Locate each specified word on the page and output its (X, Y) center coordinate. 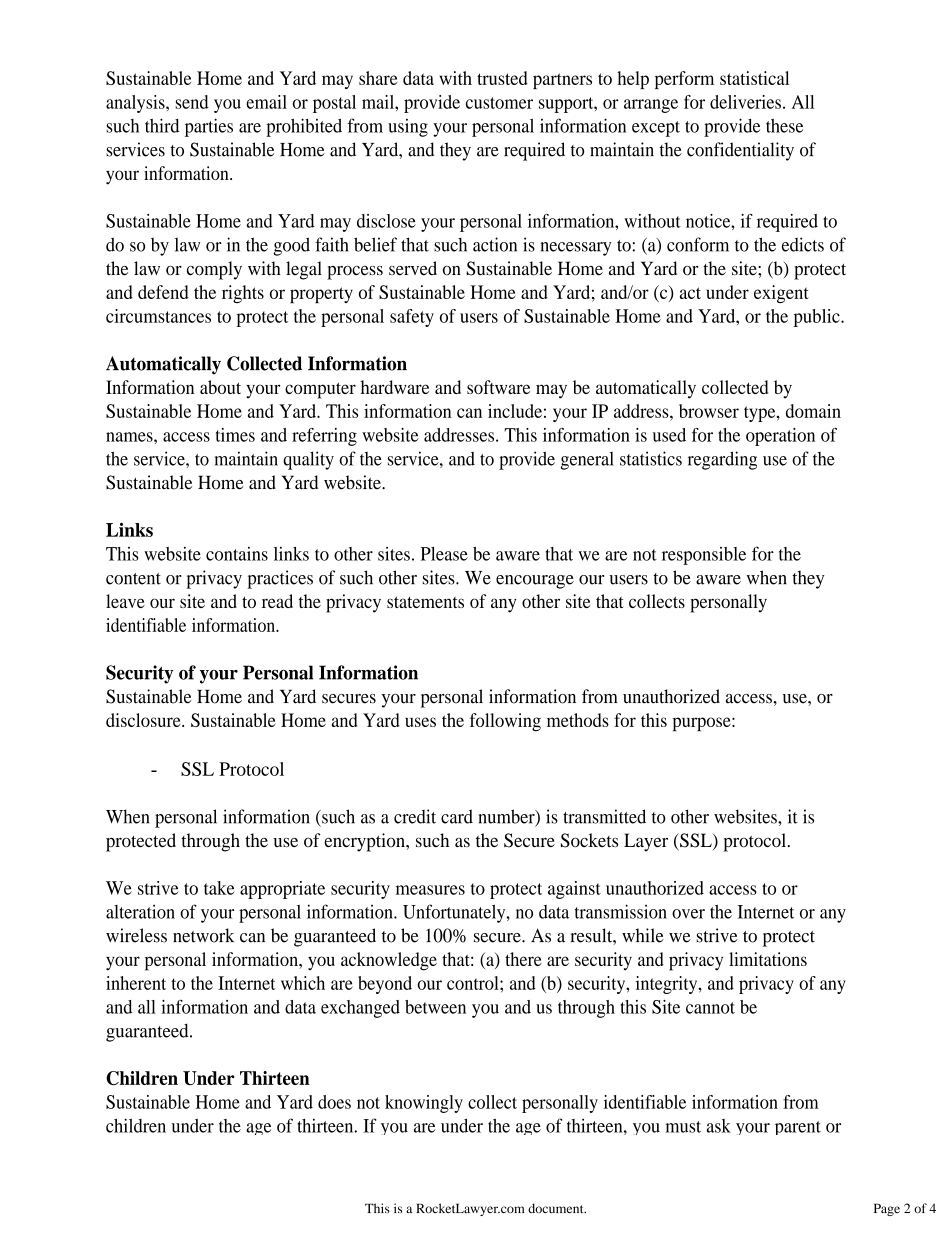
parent (798, 1128)
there (523, 959)
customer (499, 103)
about (220, 387)
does (334, 1102)
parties (209, 127)
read (277, 601)
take (219, 888)
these (784, 126)
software (498, 387)
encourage (535, 582)
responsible (704, 556)
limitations (768, 959)
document (557, 1208)
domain (813, 411)
